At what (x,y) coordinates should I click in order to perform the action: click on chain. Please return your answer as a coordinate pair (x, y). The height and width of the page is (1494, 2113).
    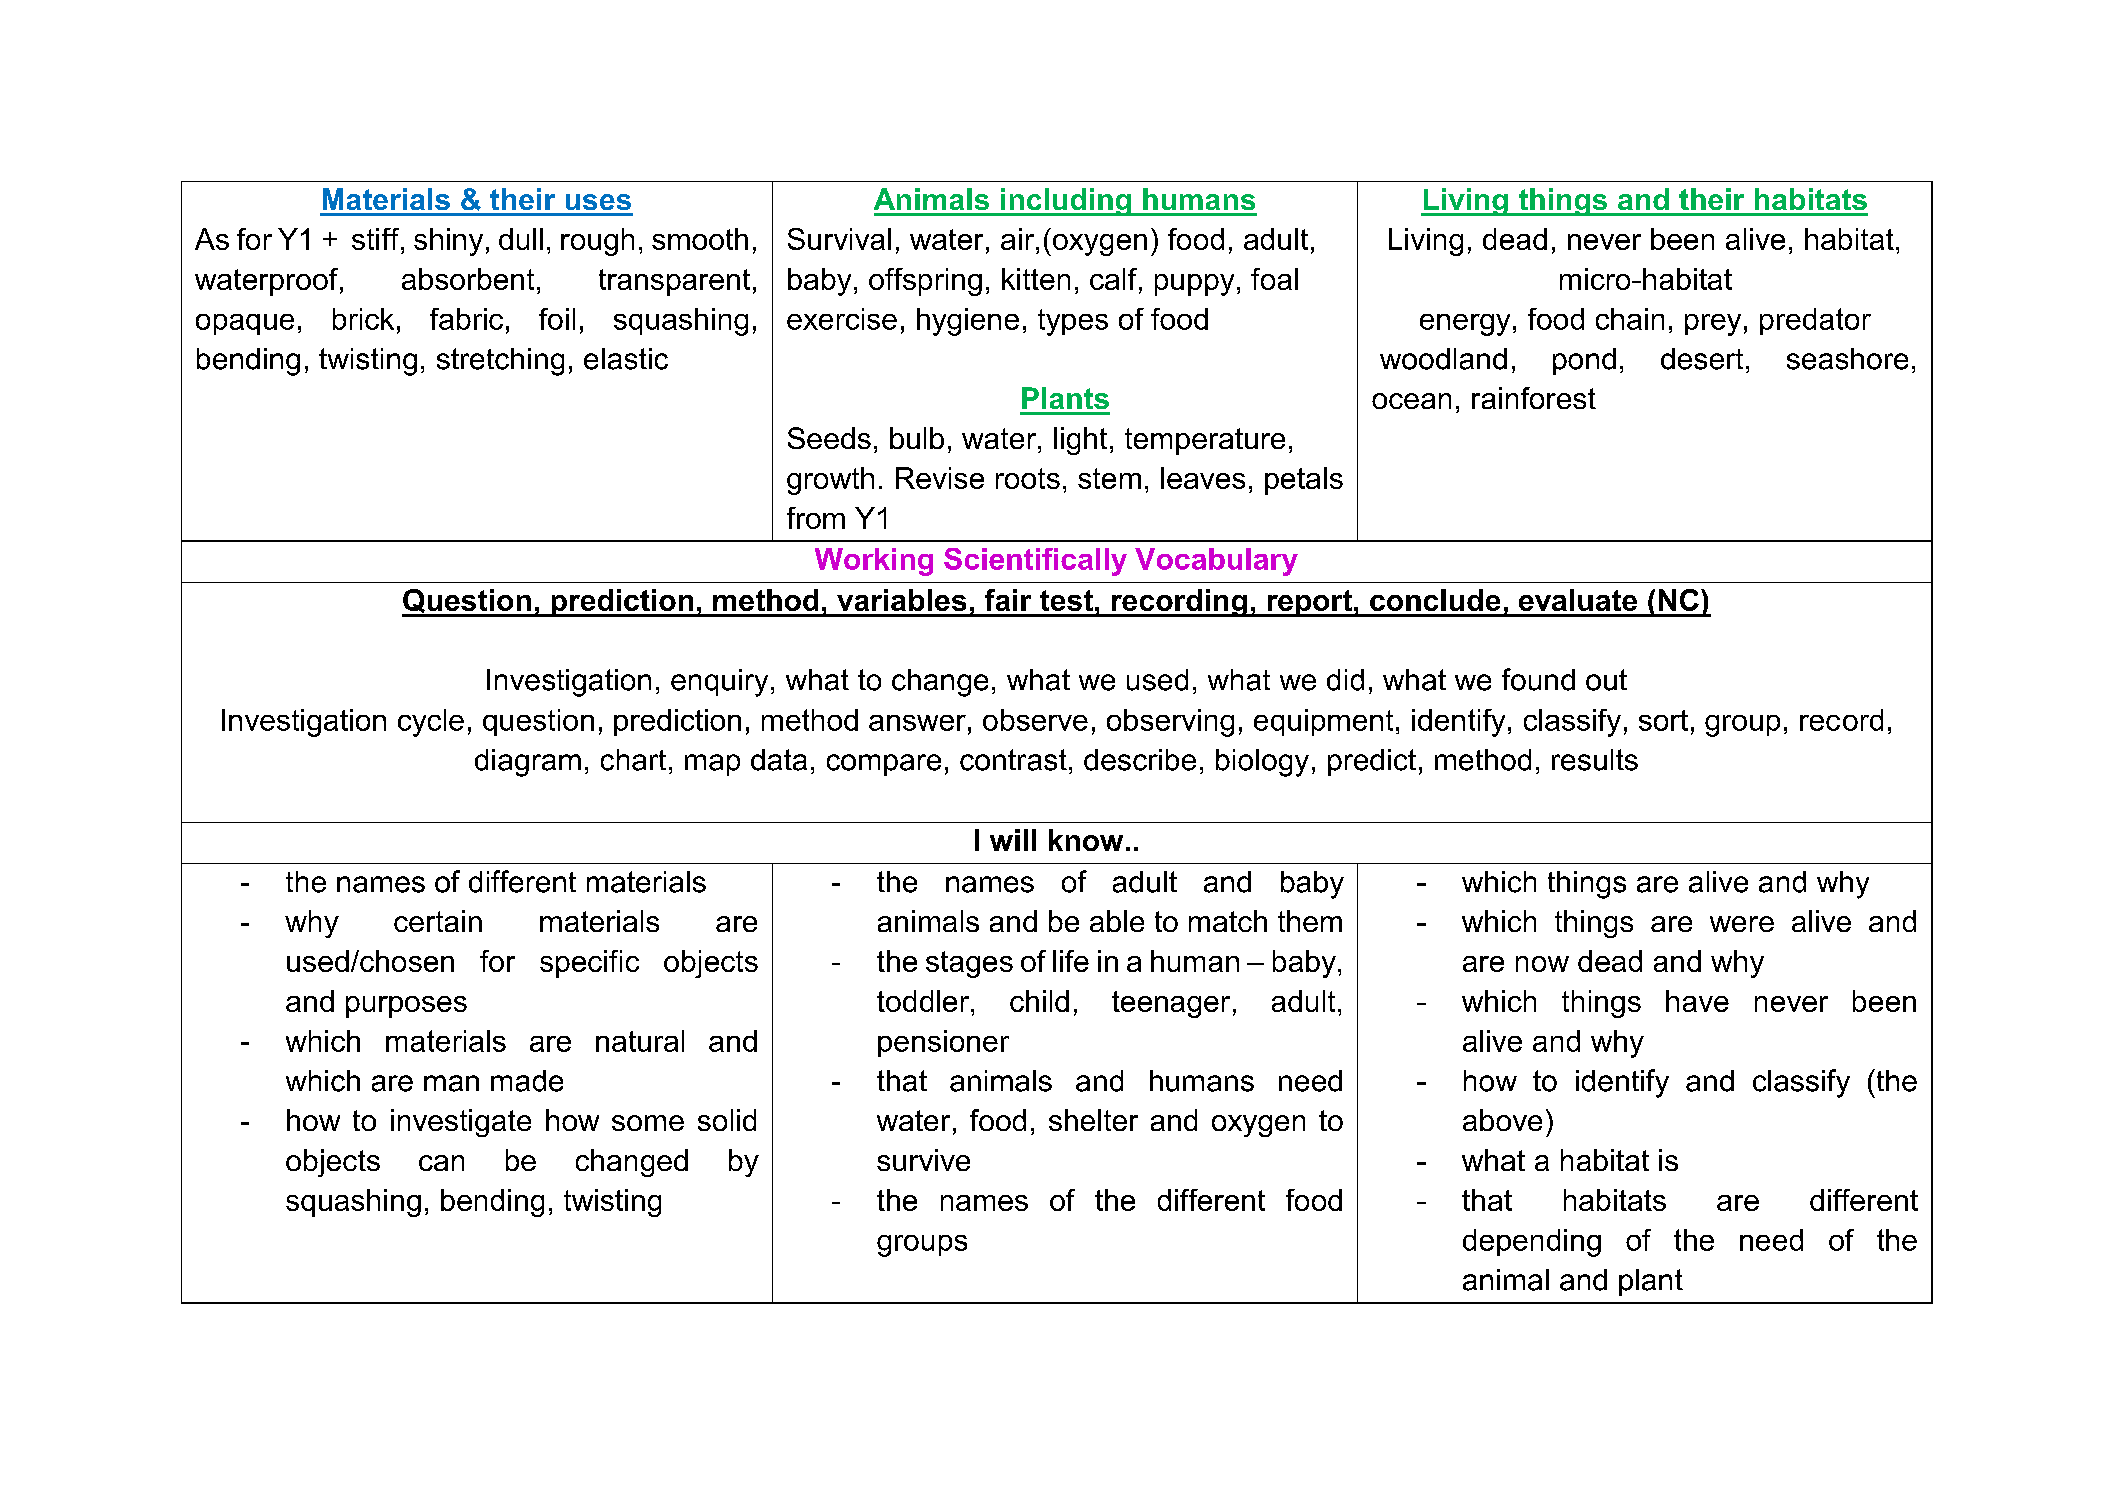
    Looking at the image, I should click on (1630, 319).
